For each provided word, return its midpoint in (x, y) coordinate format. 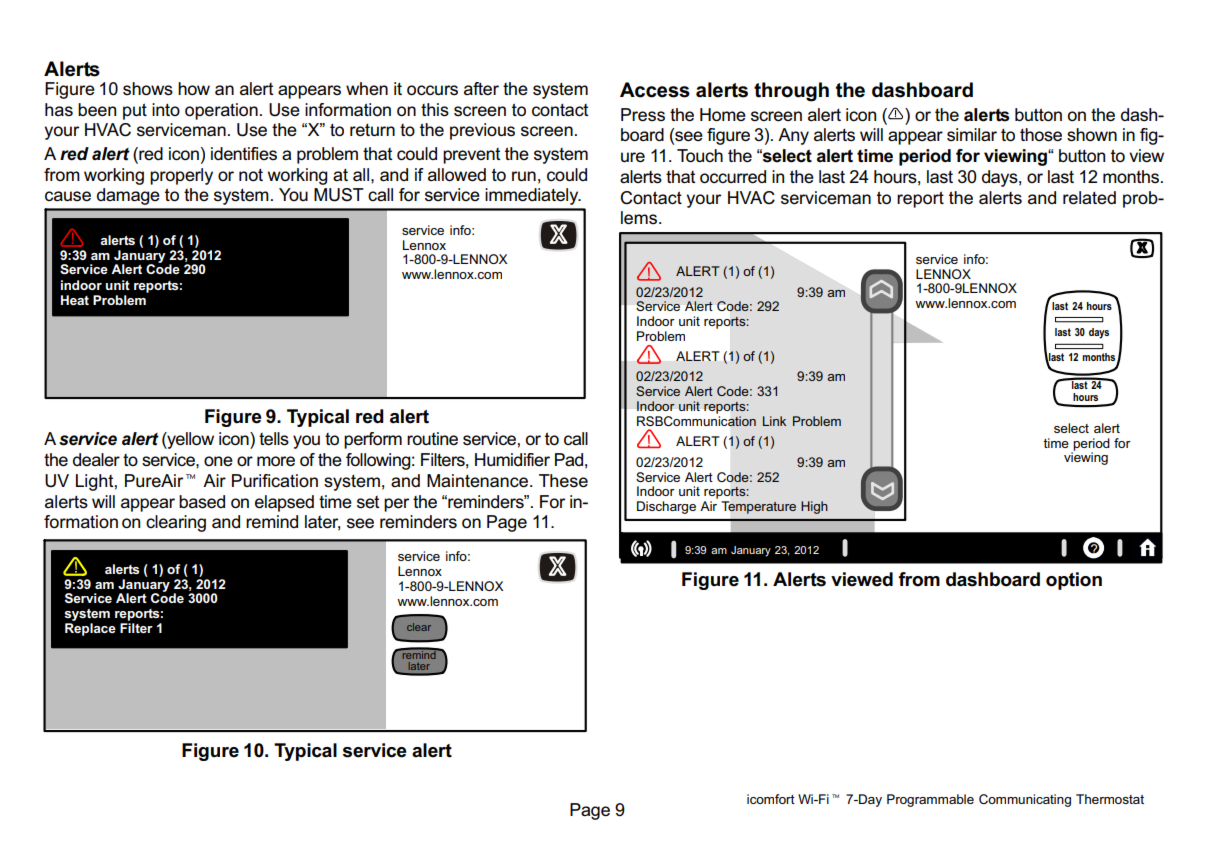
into (166, 109)
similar (972, 135)
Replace (90, 629)
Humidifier (512, 459)
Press (643, 115)
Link (774, 421)
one (218, 461)
